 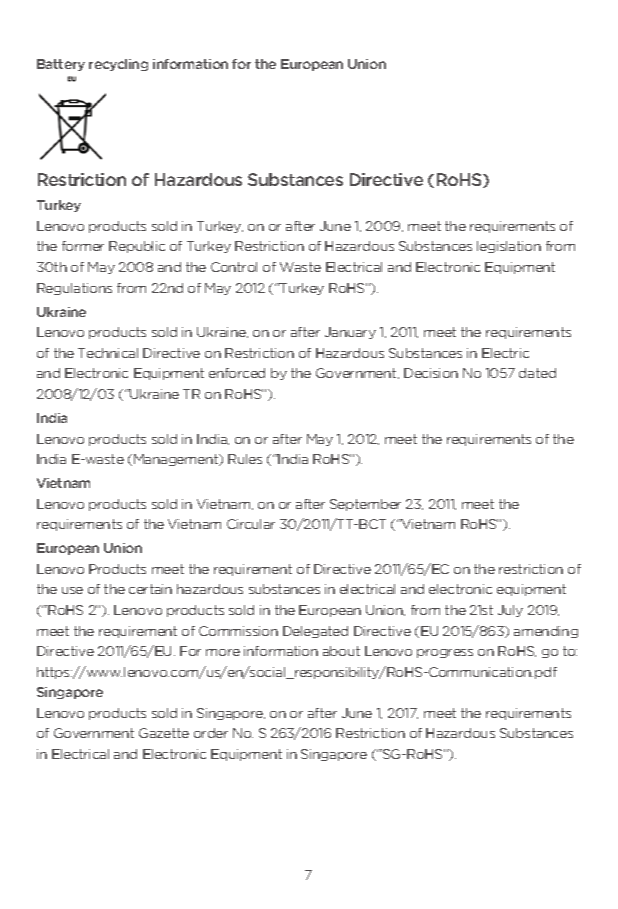 I want to click on September, so click(x=365, y=505).
